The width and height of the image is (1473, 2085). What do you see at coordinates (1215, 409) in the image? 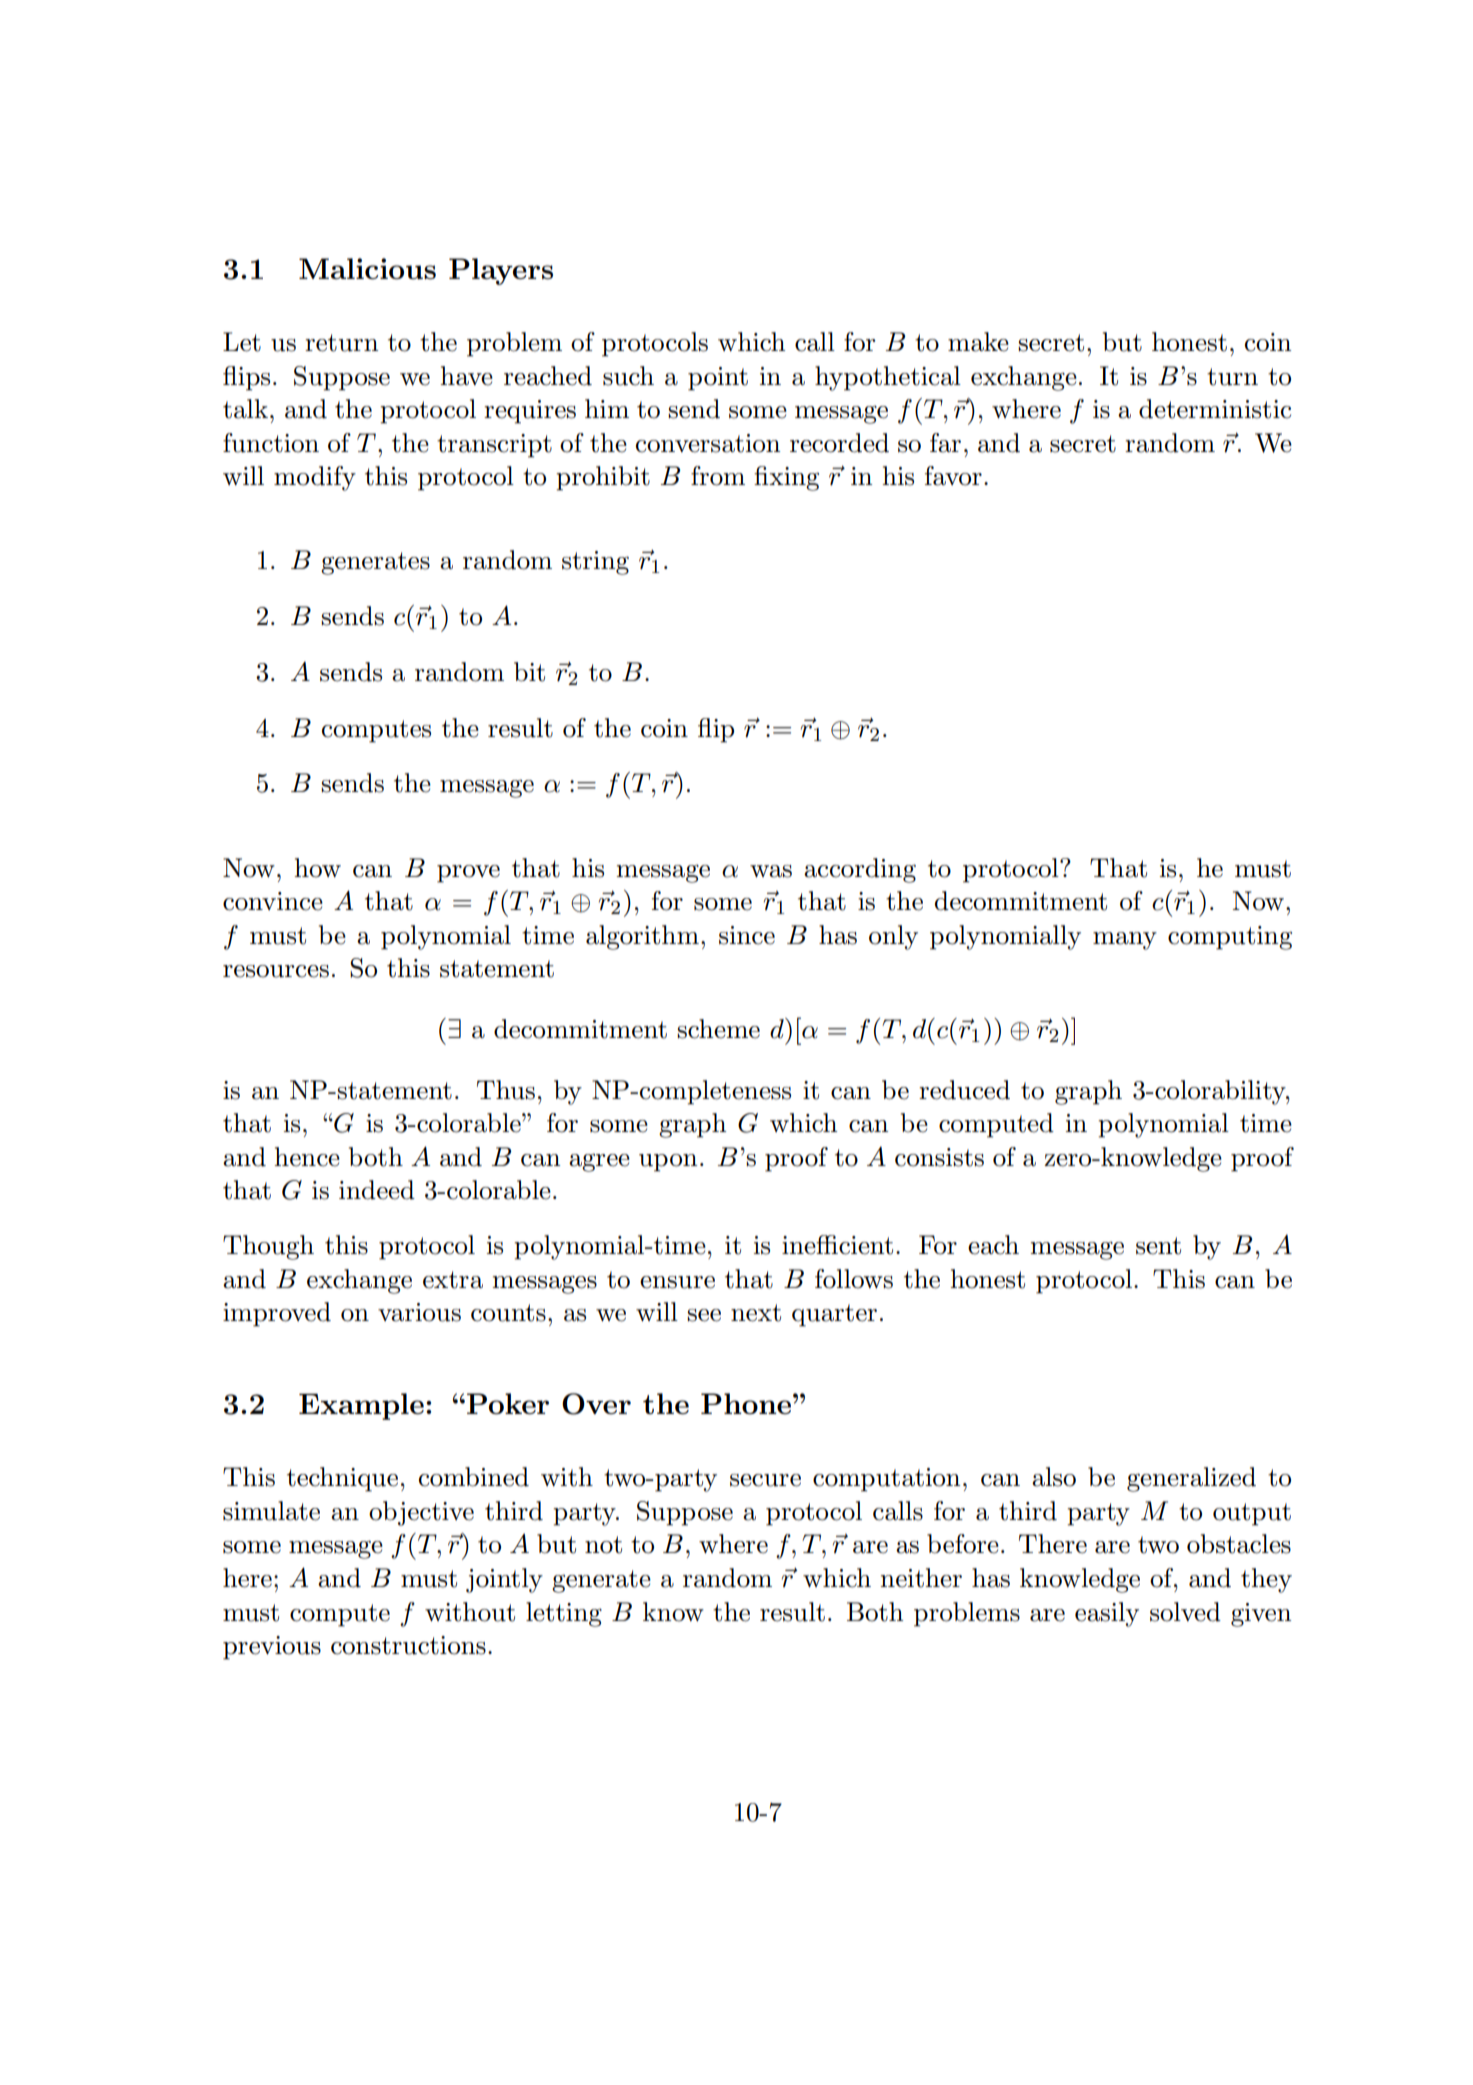
I see `deterministic` at bounding box center [1215, 409].
